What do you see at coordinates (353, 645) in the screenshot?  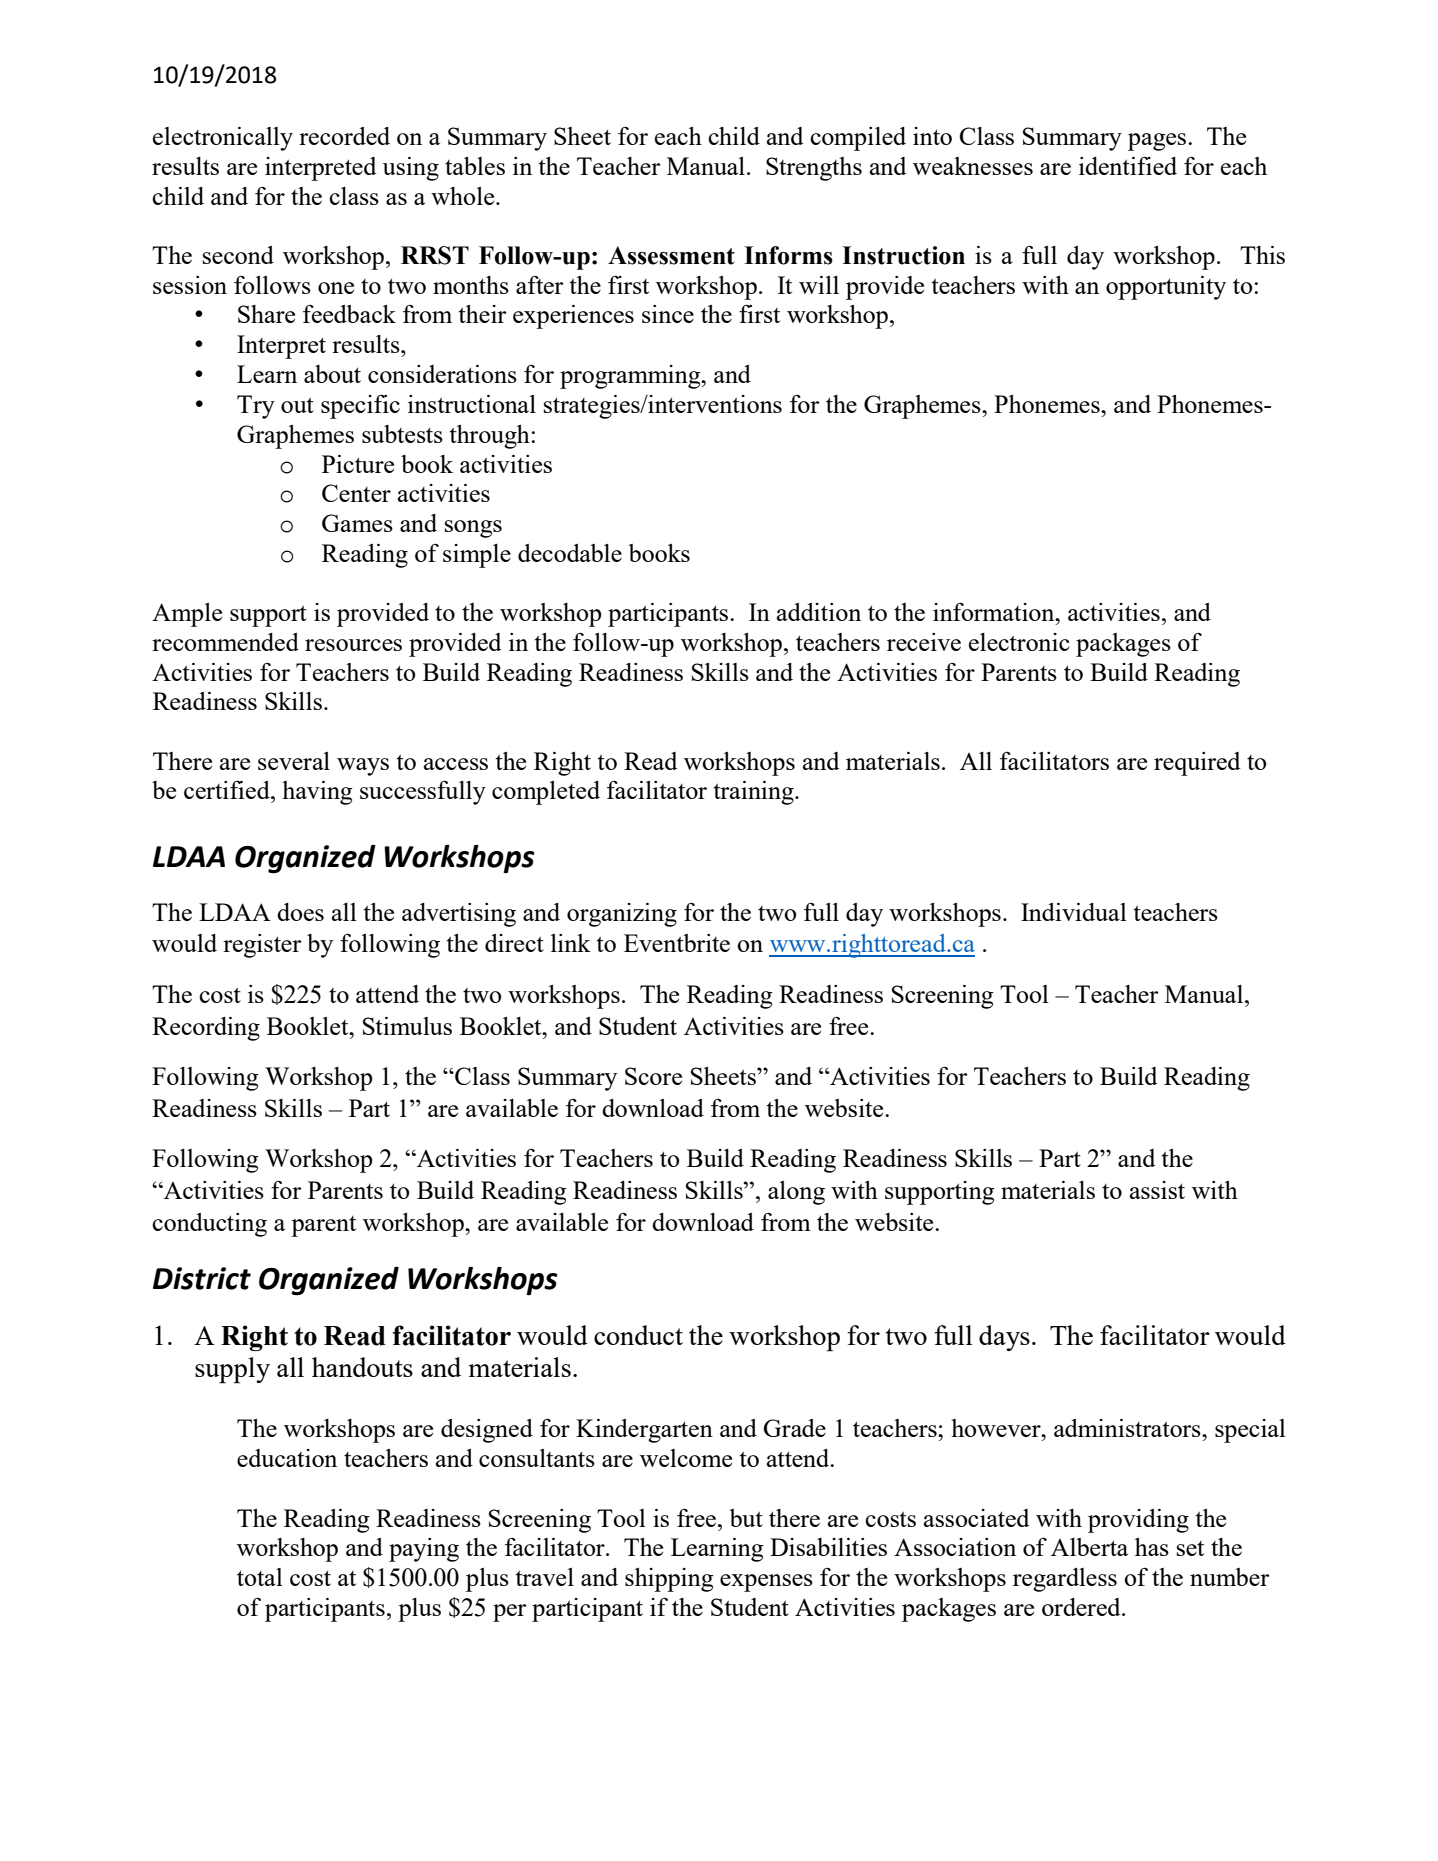 I see `resources` at bounding box center [353, 645].
